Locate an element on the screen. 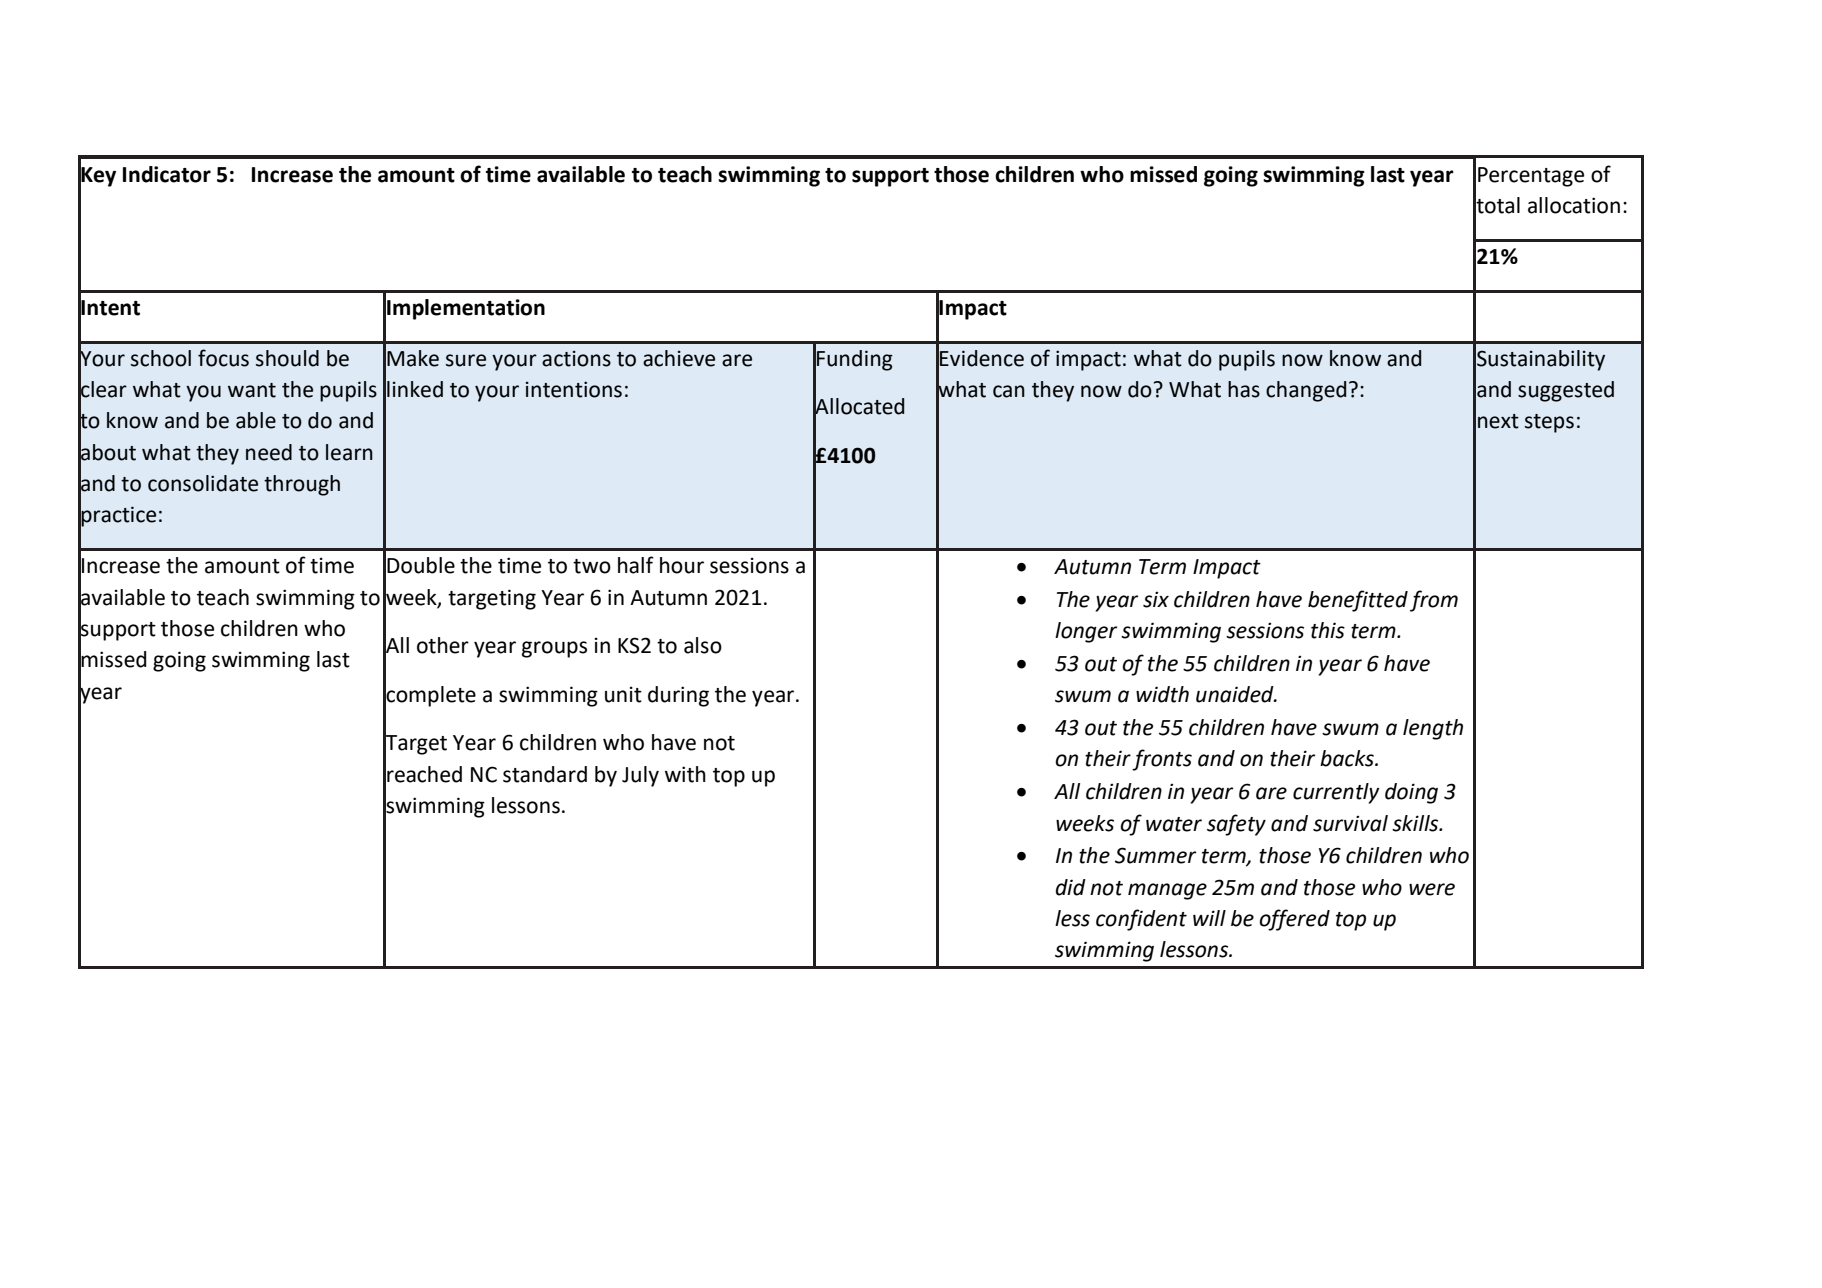 Image resolution: width=1822 pixels, height=1288 pixels. Indicator is located at coordinates (167, 174).
